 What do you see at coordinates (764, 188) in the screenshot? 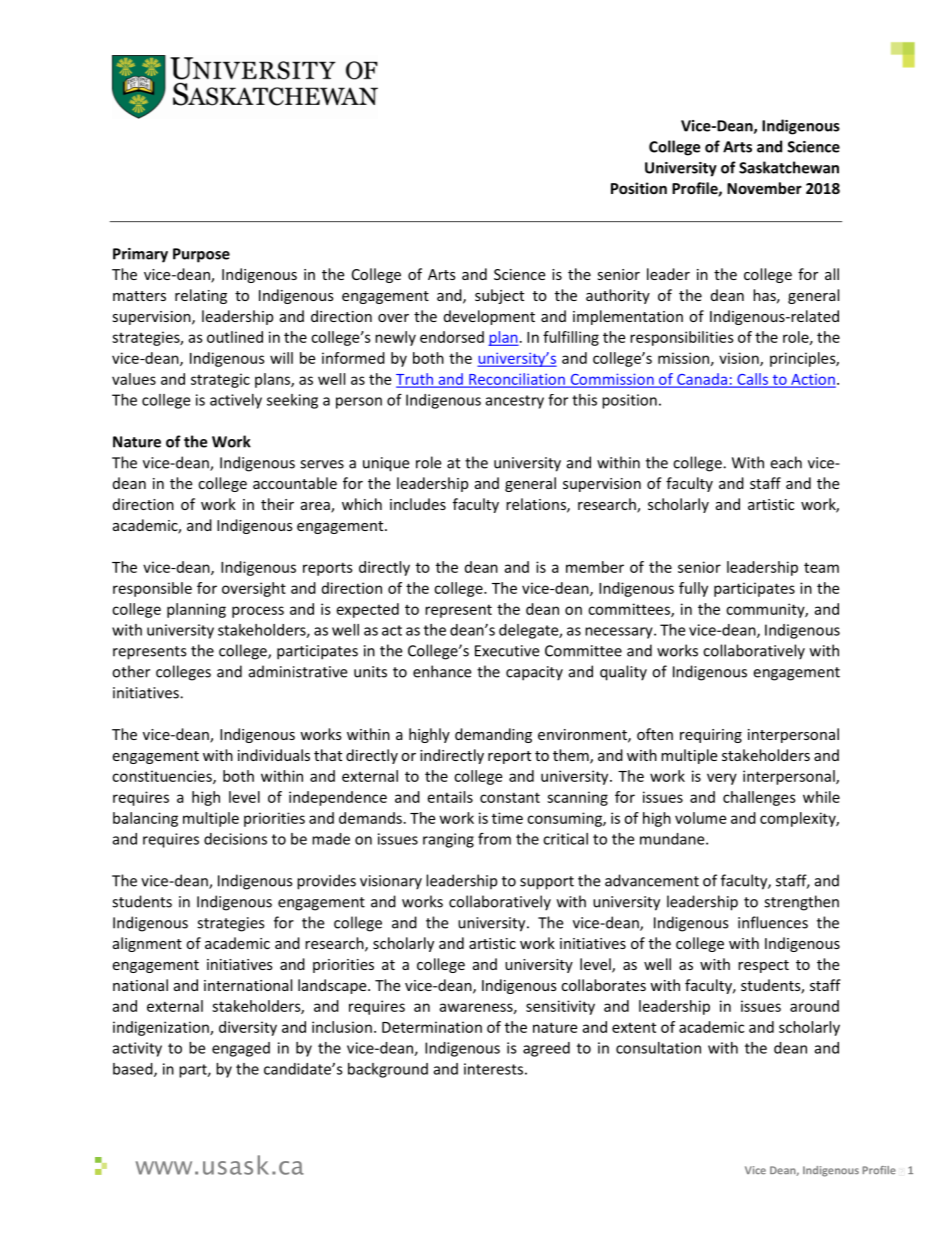
I see `November` at bounding box center [764, 188].
